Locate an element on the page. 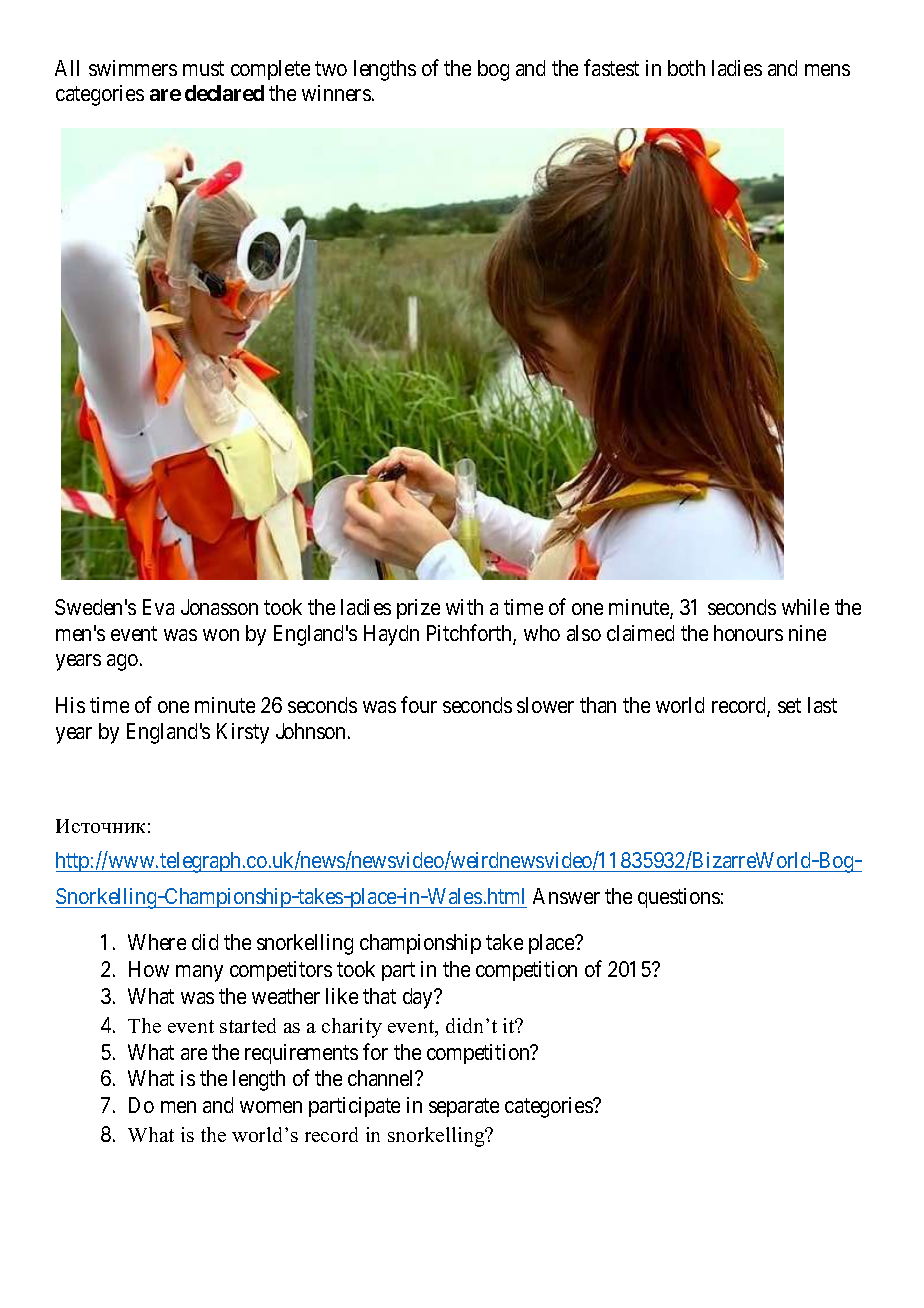  with is located at coordinates (464, 607).
